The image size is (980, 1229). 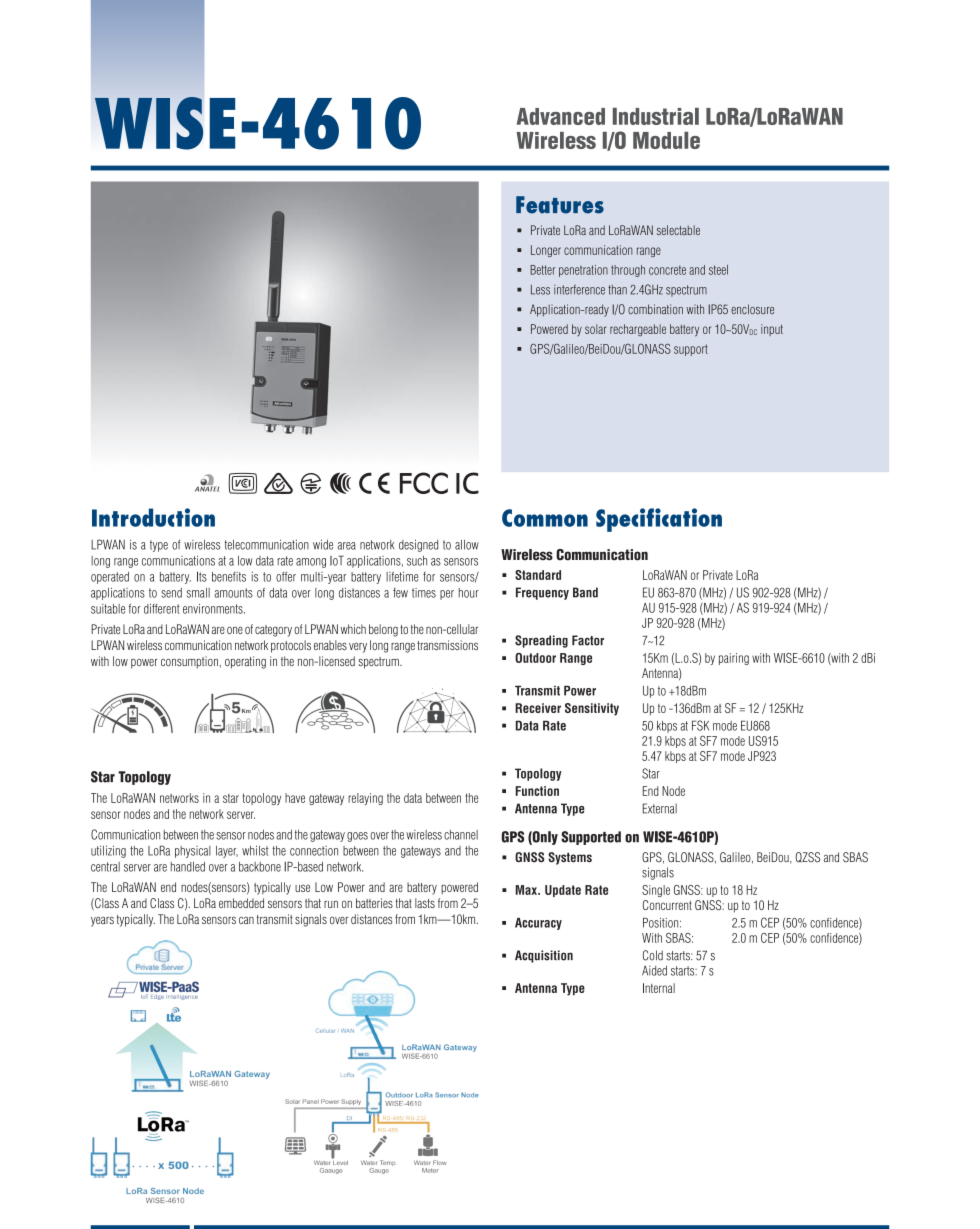 What do you see at coordinates (734, 659) in the page?
I see `pairing` at bounding box center [734, 659].
